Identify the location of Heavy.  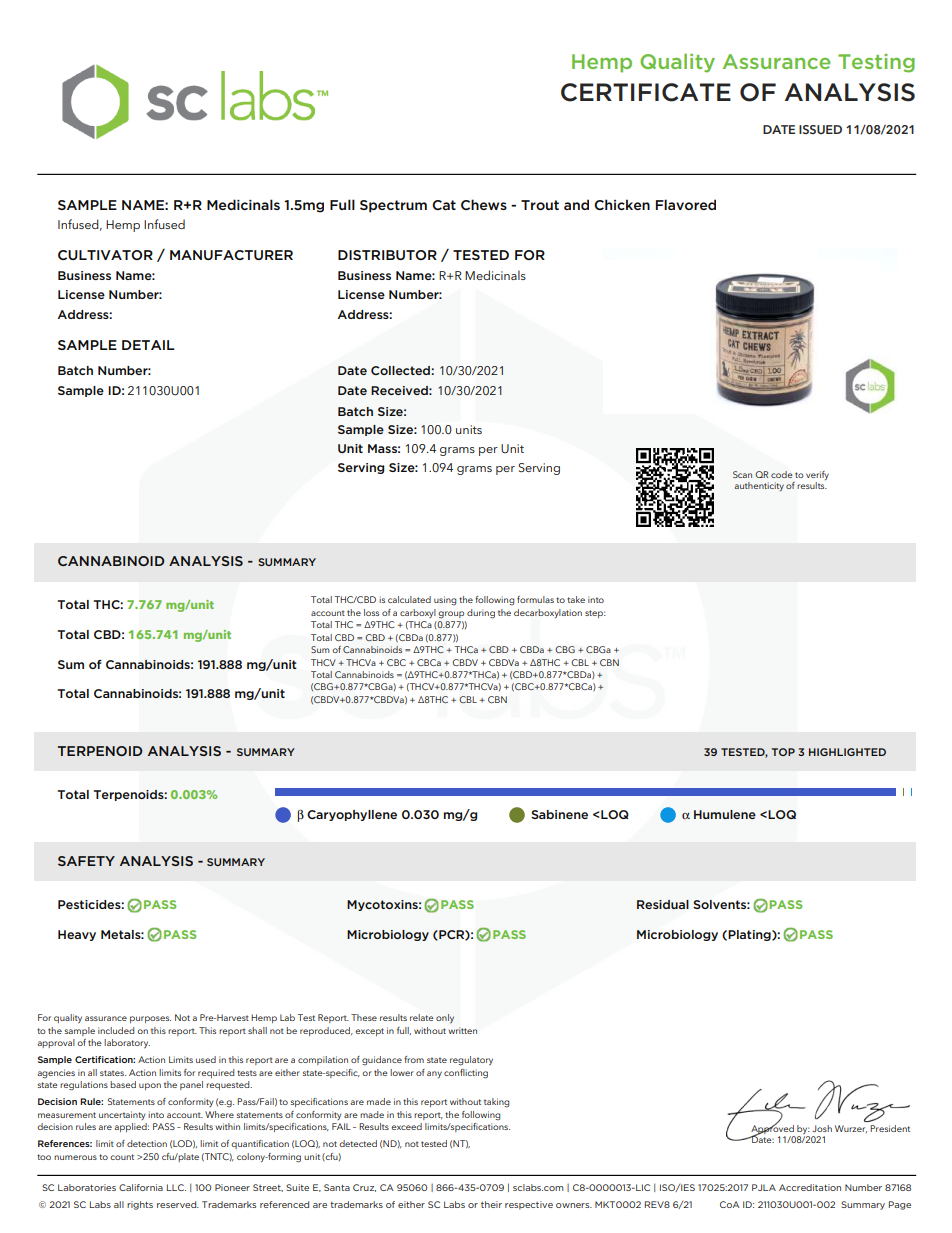
(77, 935).
